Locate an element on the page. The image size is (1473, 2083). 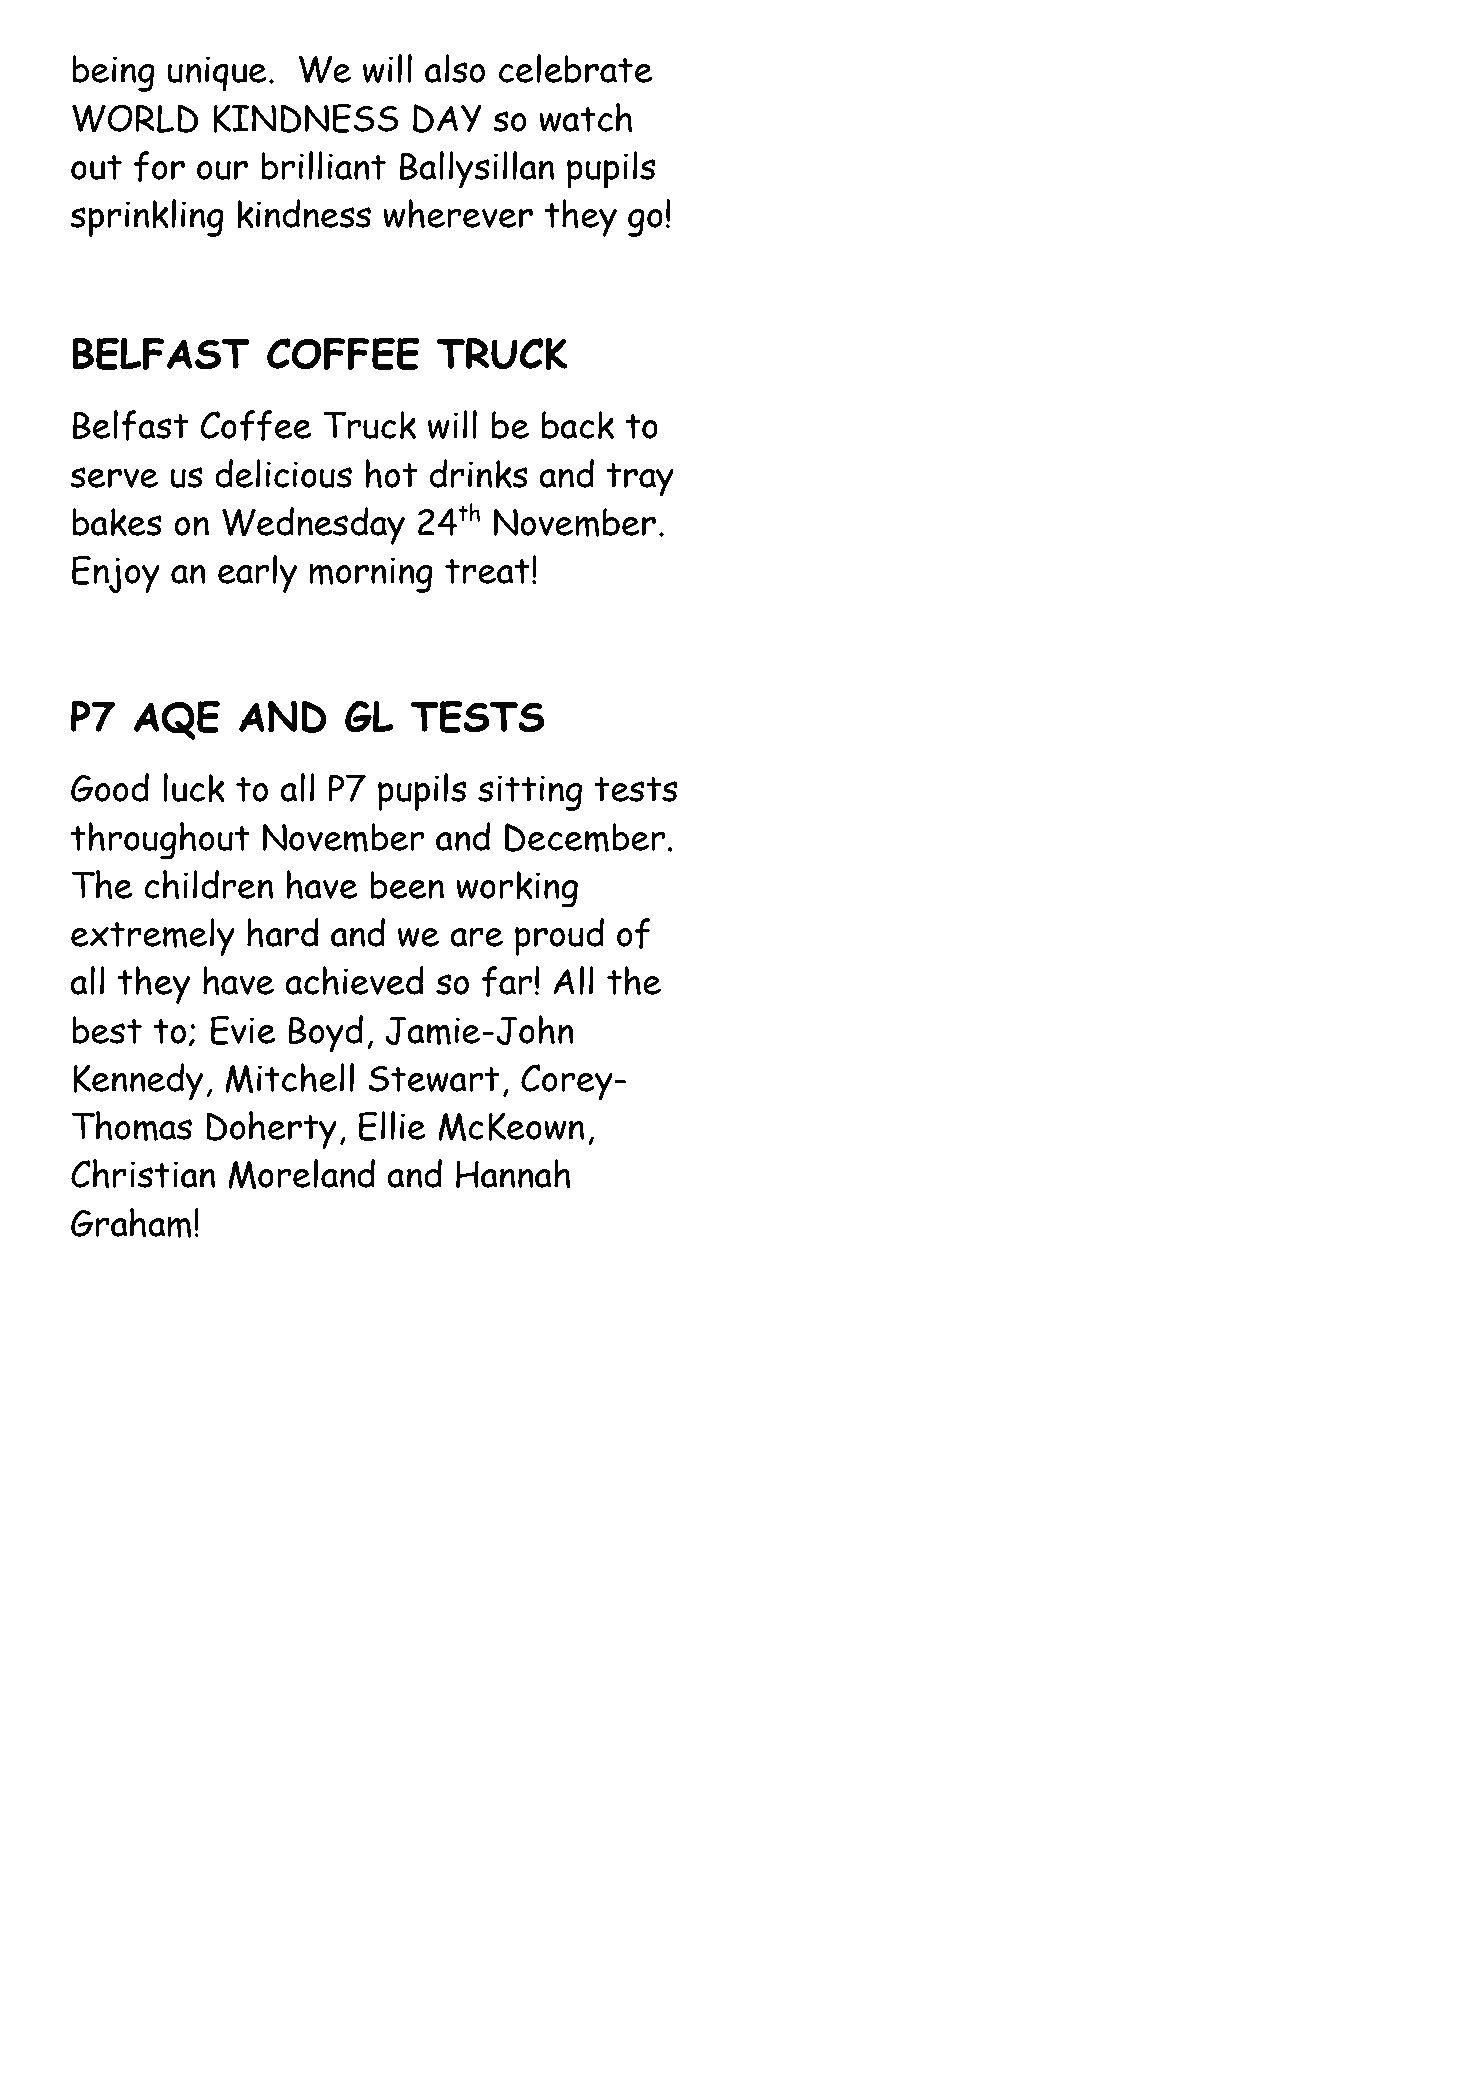
morning is located at coordinates (371, 575).
